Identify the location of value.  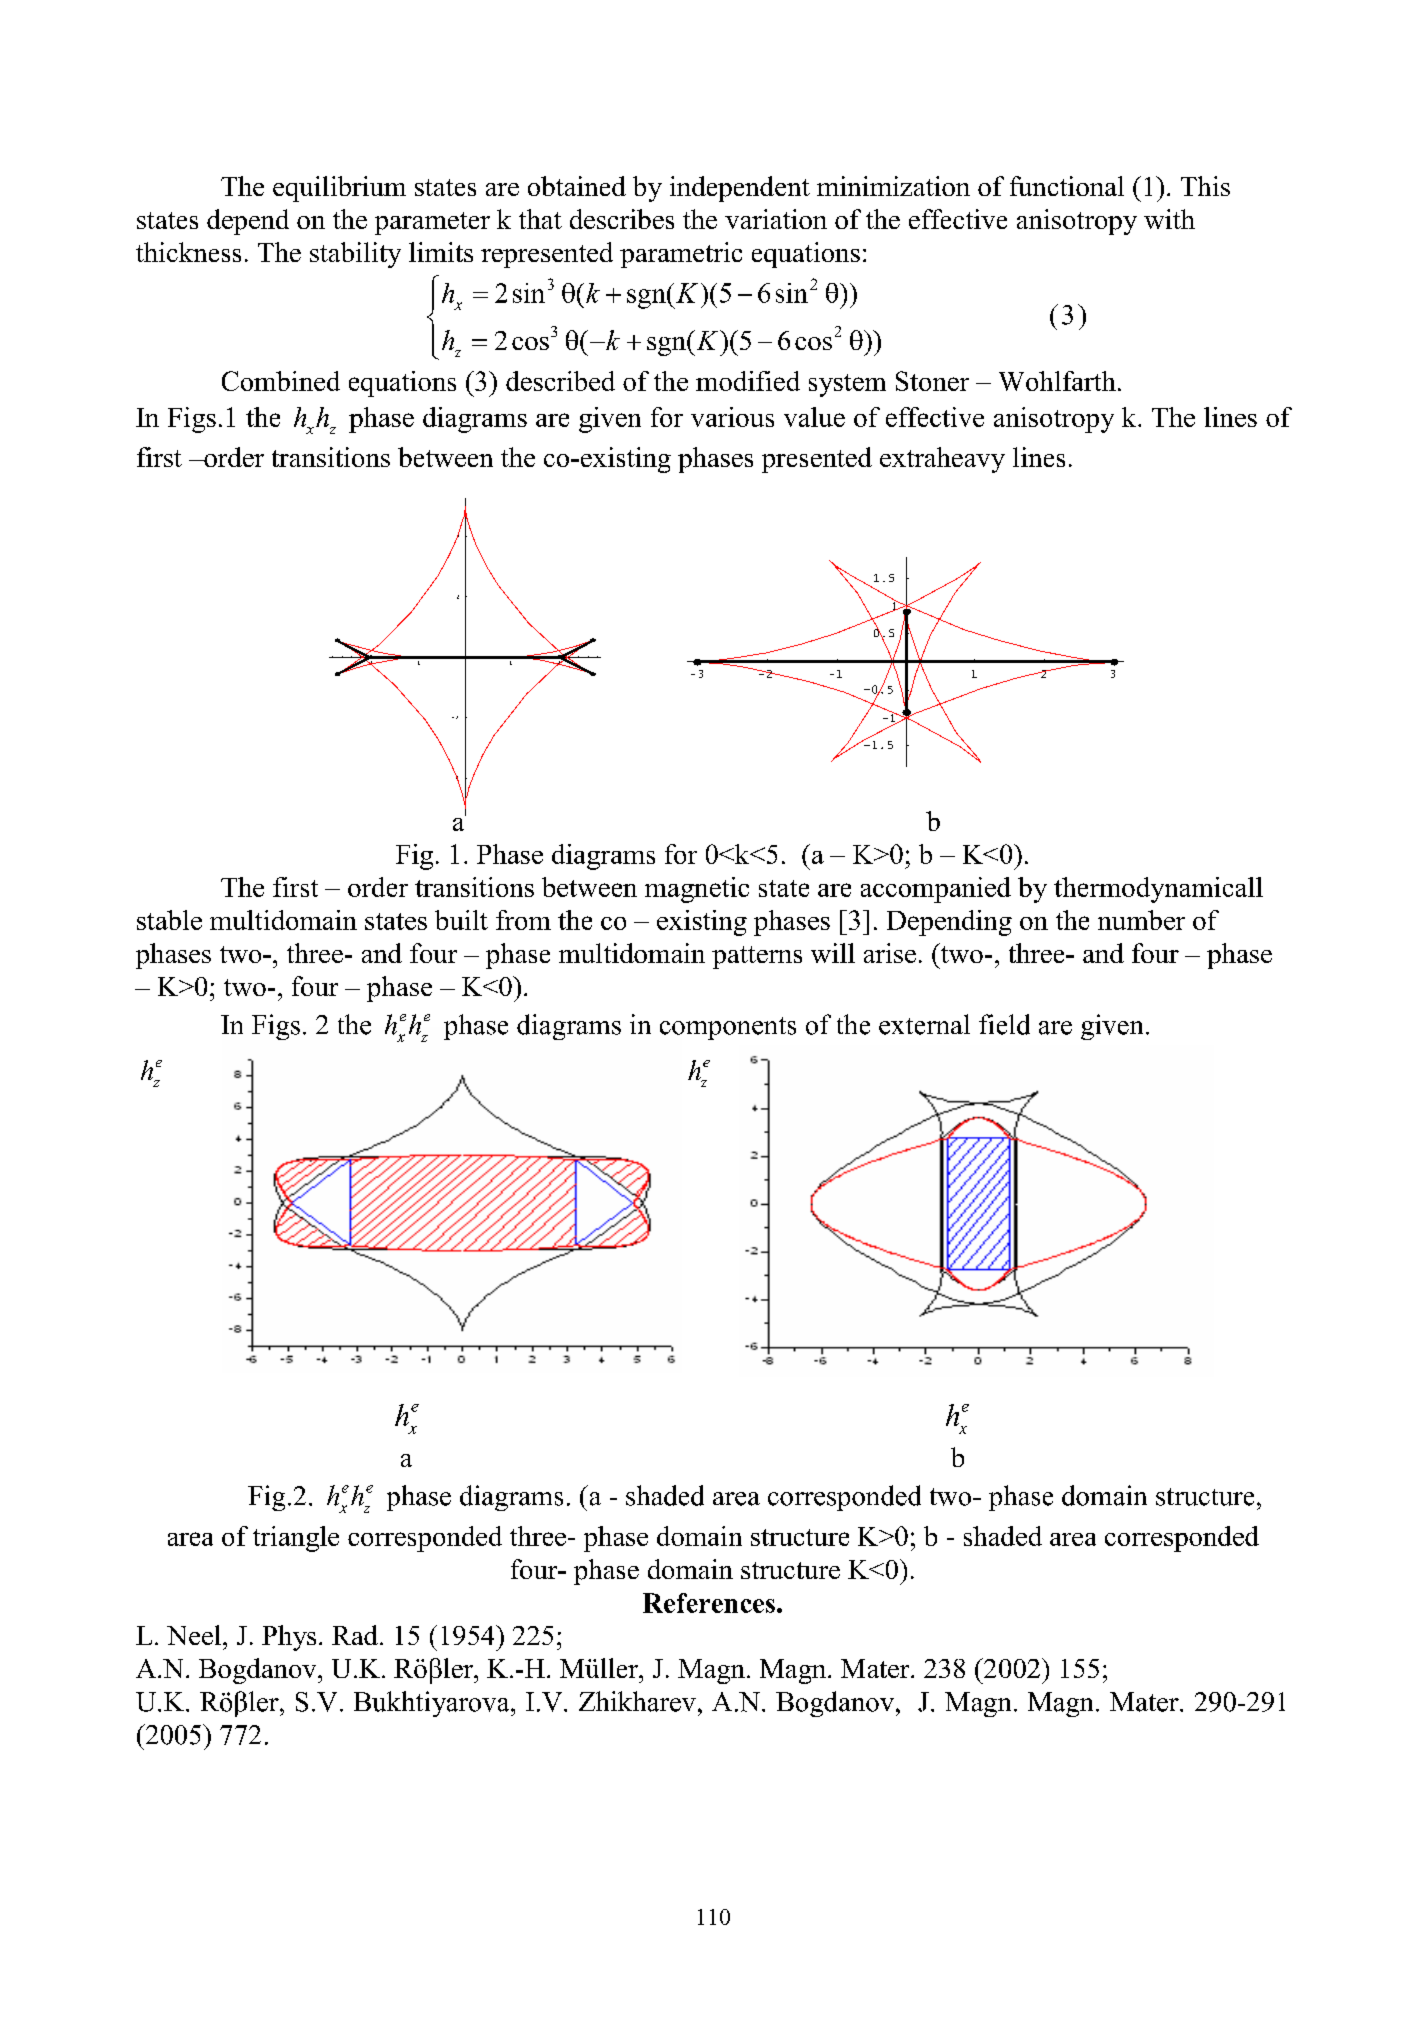
(814, 417).
